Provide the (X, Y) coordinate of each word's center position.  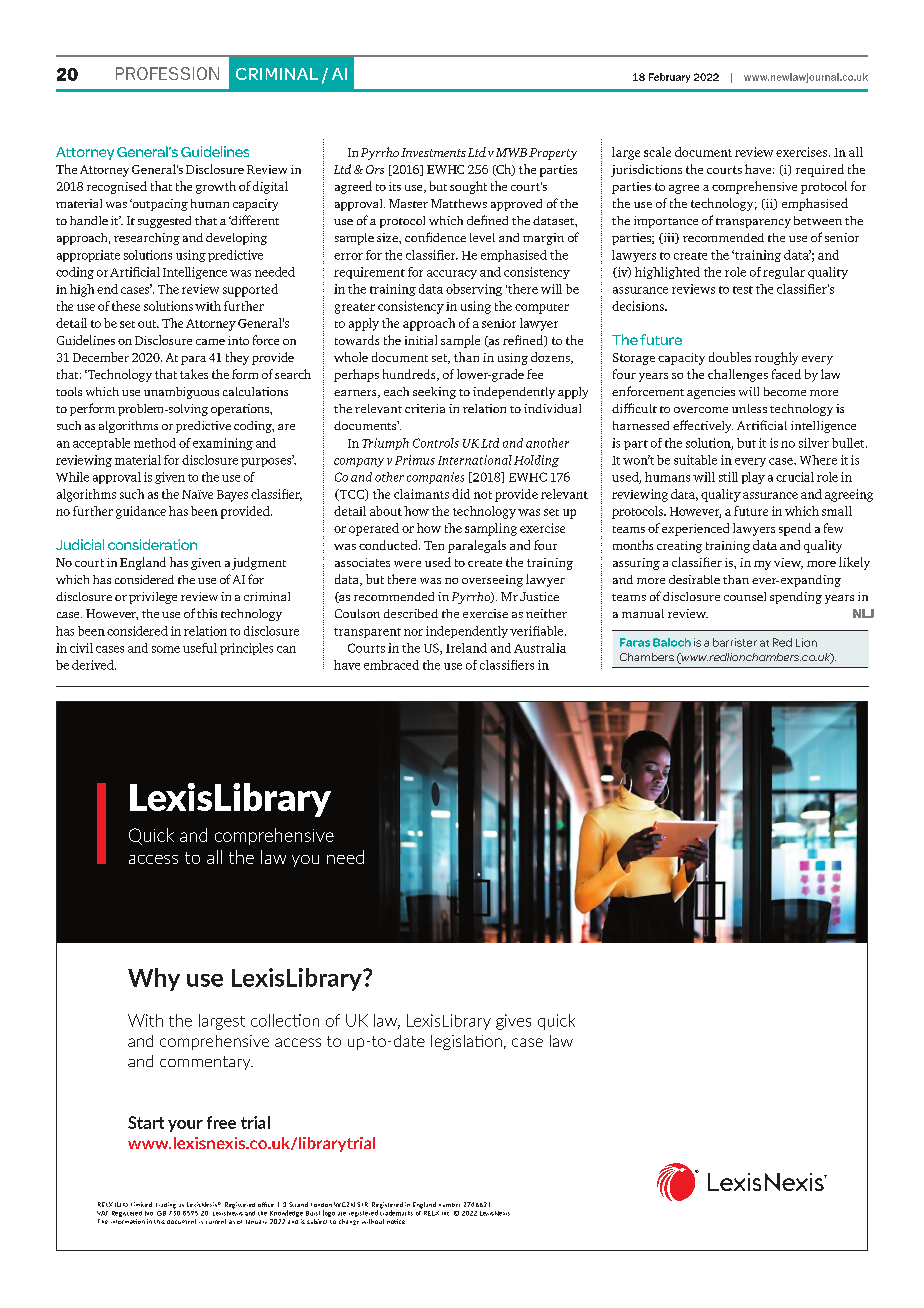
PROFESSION (167, 73)
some (166, 649)
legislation (466, 1042)
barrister (735, 642)
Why (154, 979)
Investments (433, 152)
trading (166, 1205)
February (669, 78)
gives (513, 1022)
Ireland (466, 648)
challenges (738, 375)
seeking (434, 393)
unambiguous (181, 393)
